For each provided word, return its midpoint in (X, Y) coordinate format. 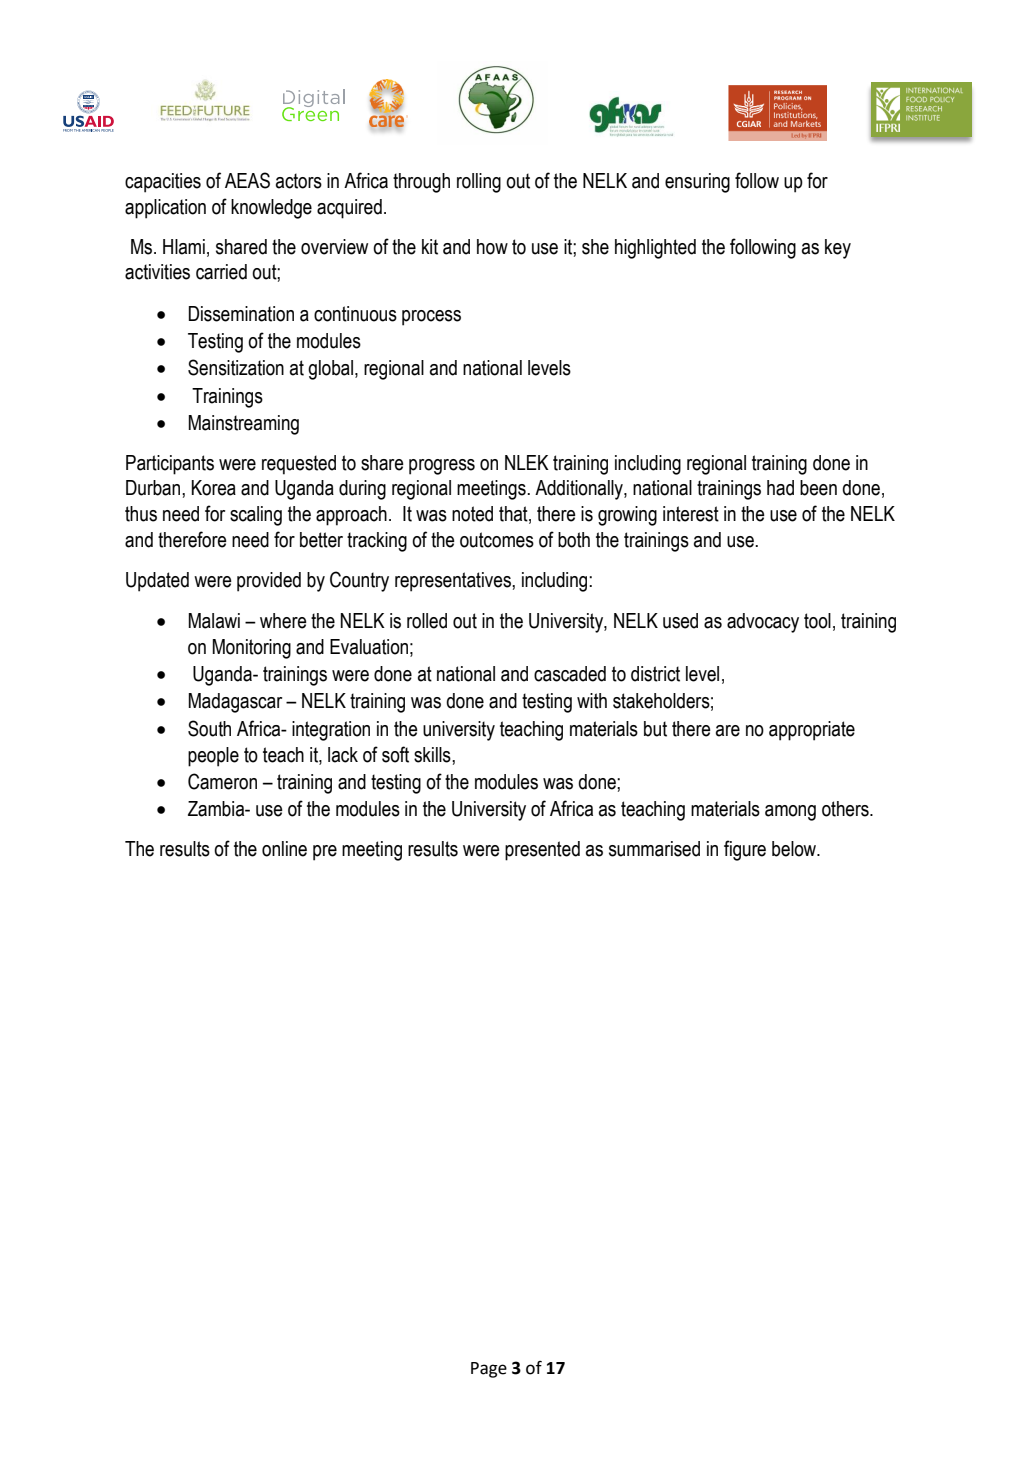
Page (489, 1370)
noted (472, 514)
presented (542, 851)
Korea (213, 488)
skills (433, 755)
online (284, 849)
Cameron (222, 781)
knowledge (271, 209)
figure (745, 850)
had (780, 488)
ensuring (697, 183)
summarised (654, 849)
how (492, 247)
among (790, 813)
